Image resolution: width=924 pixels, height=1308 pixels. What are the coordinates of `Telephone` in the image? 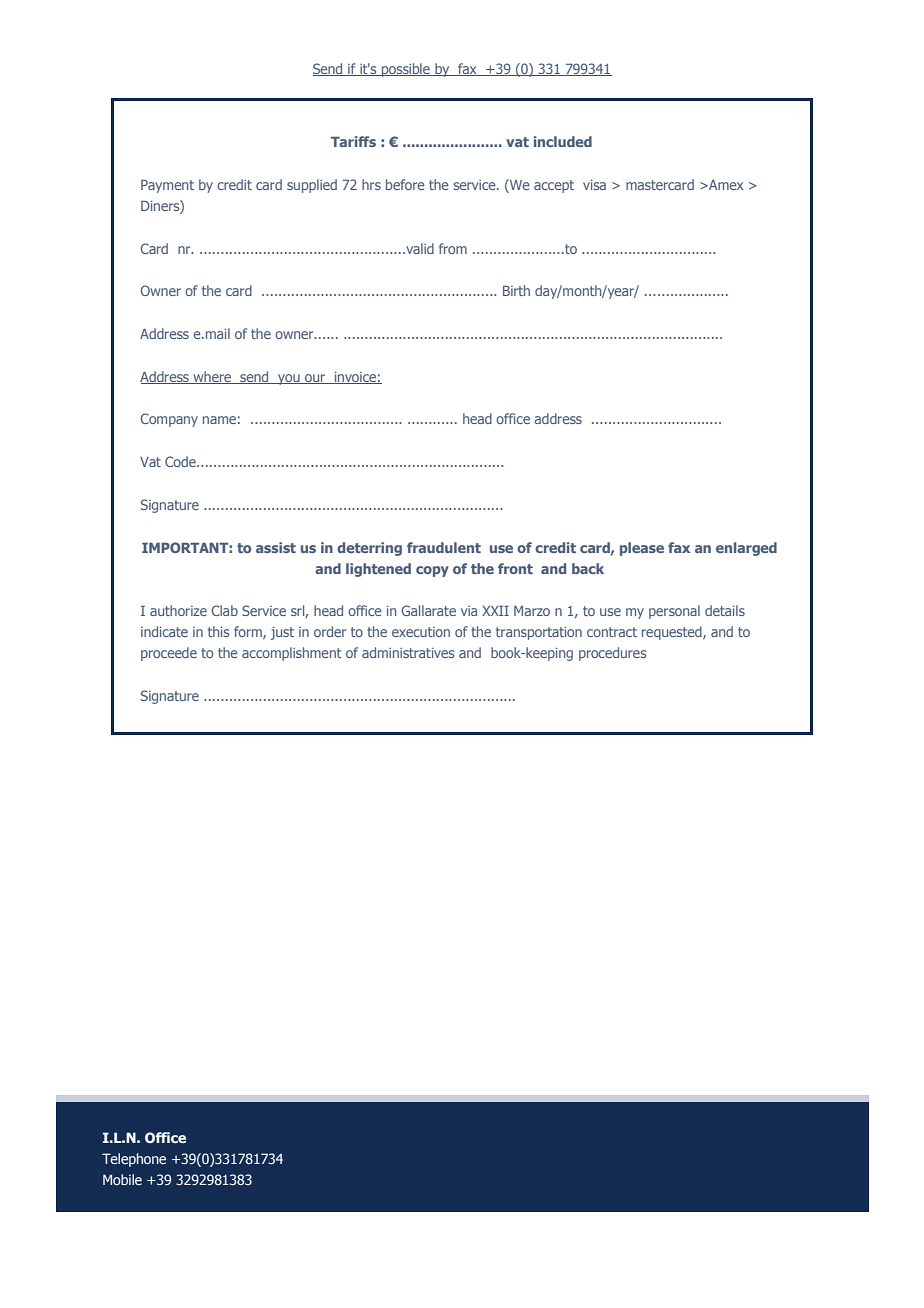 It's located at (134, 1160).
